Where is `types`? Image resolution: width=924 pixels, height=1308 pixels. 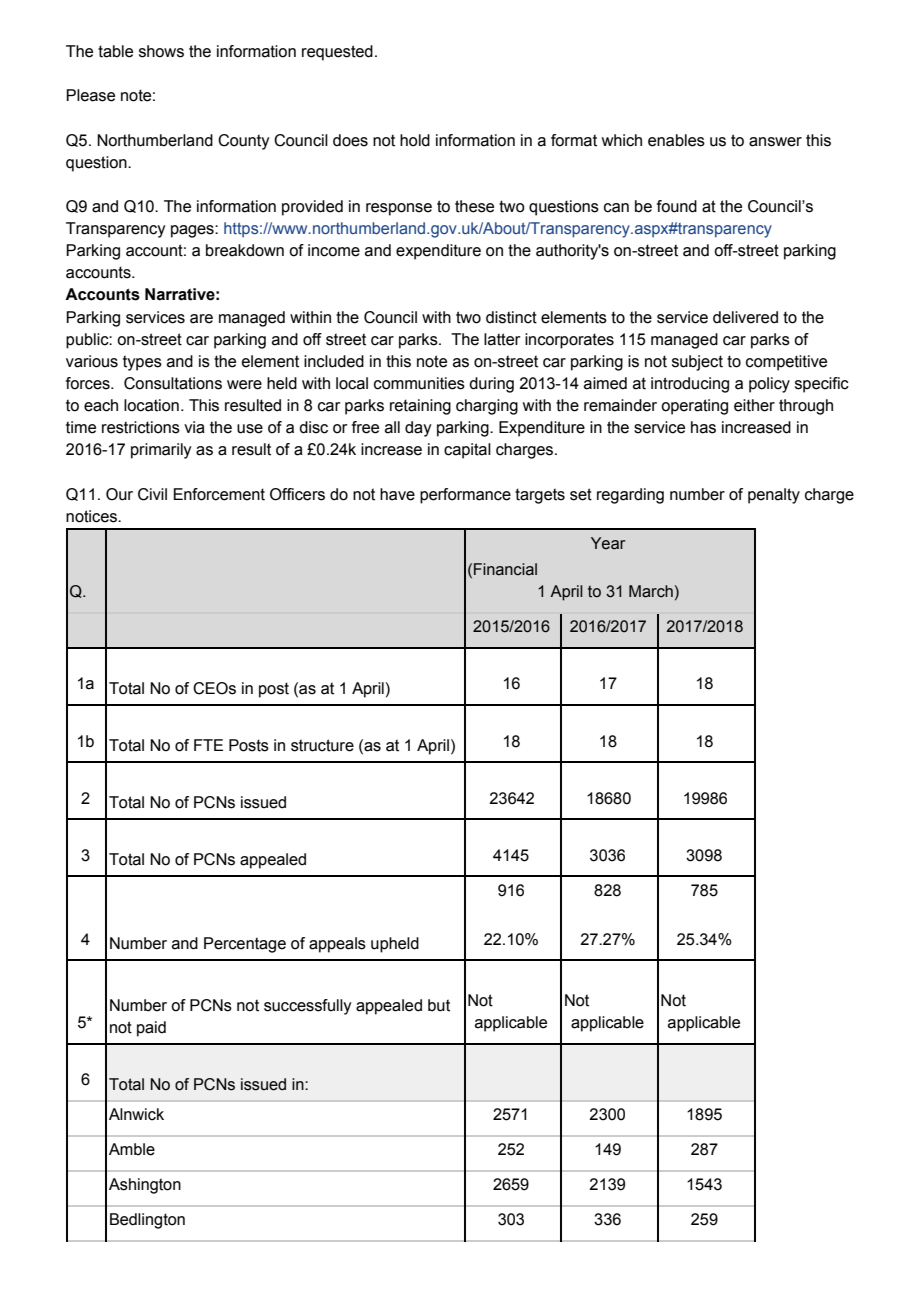 types is located at coordinates (142, 363).
